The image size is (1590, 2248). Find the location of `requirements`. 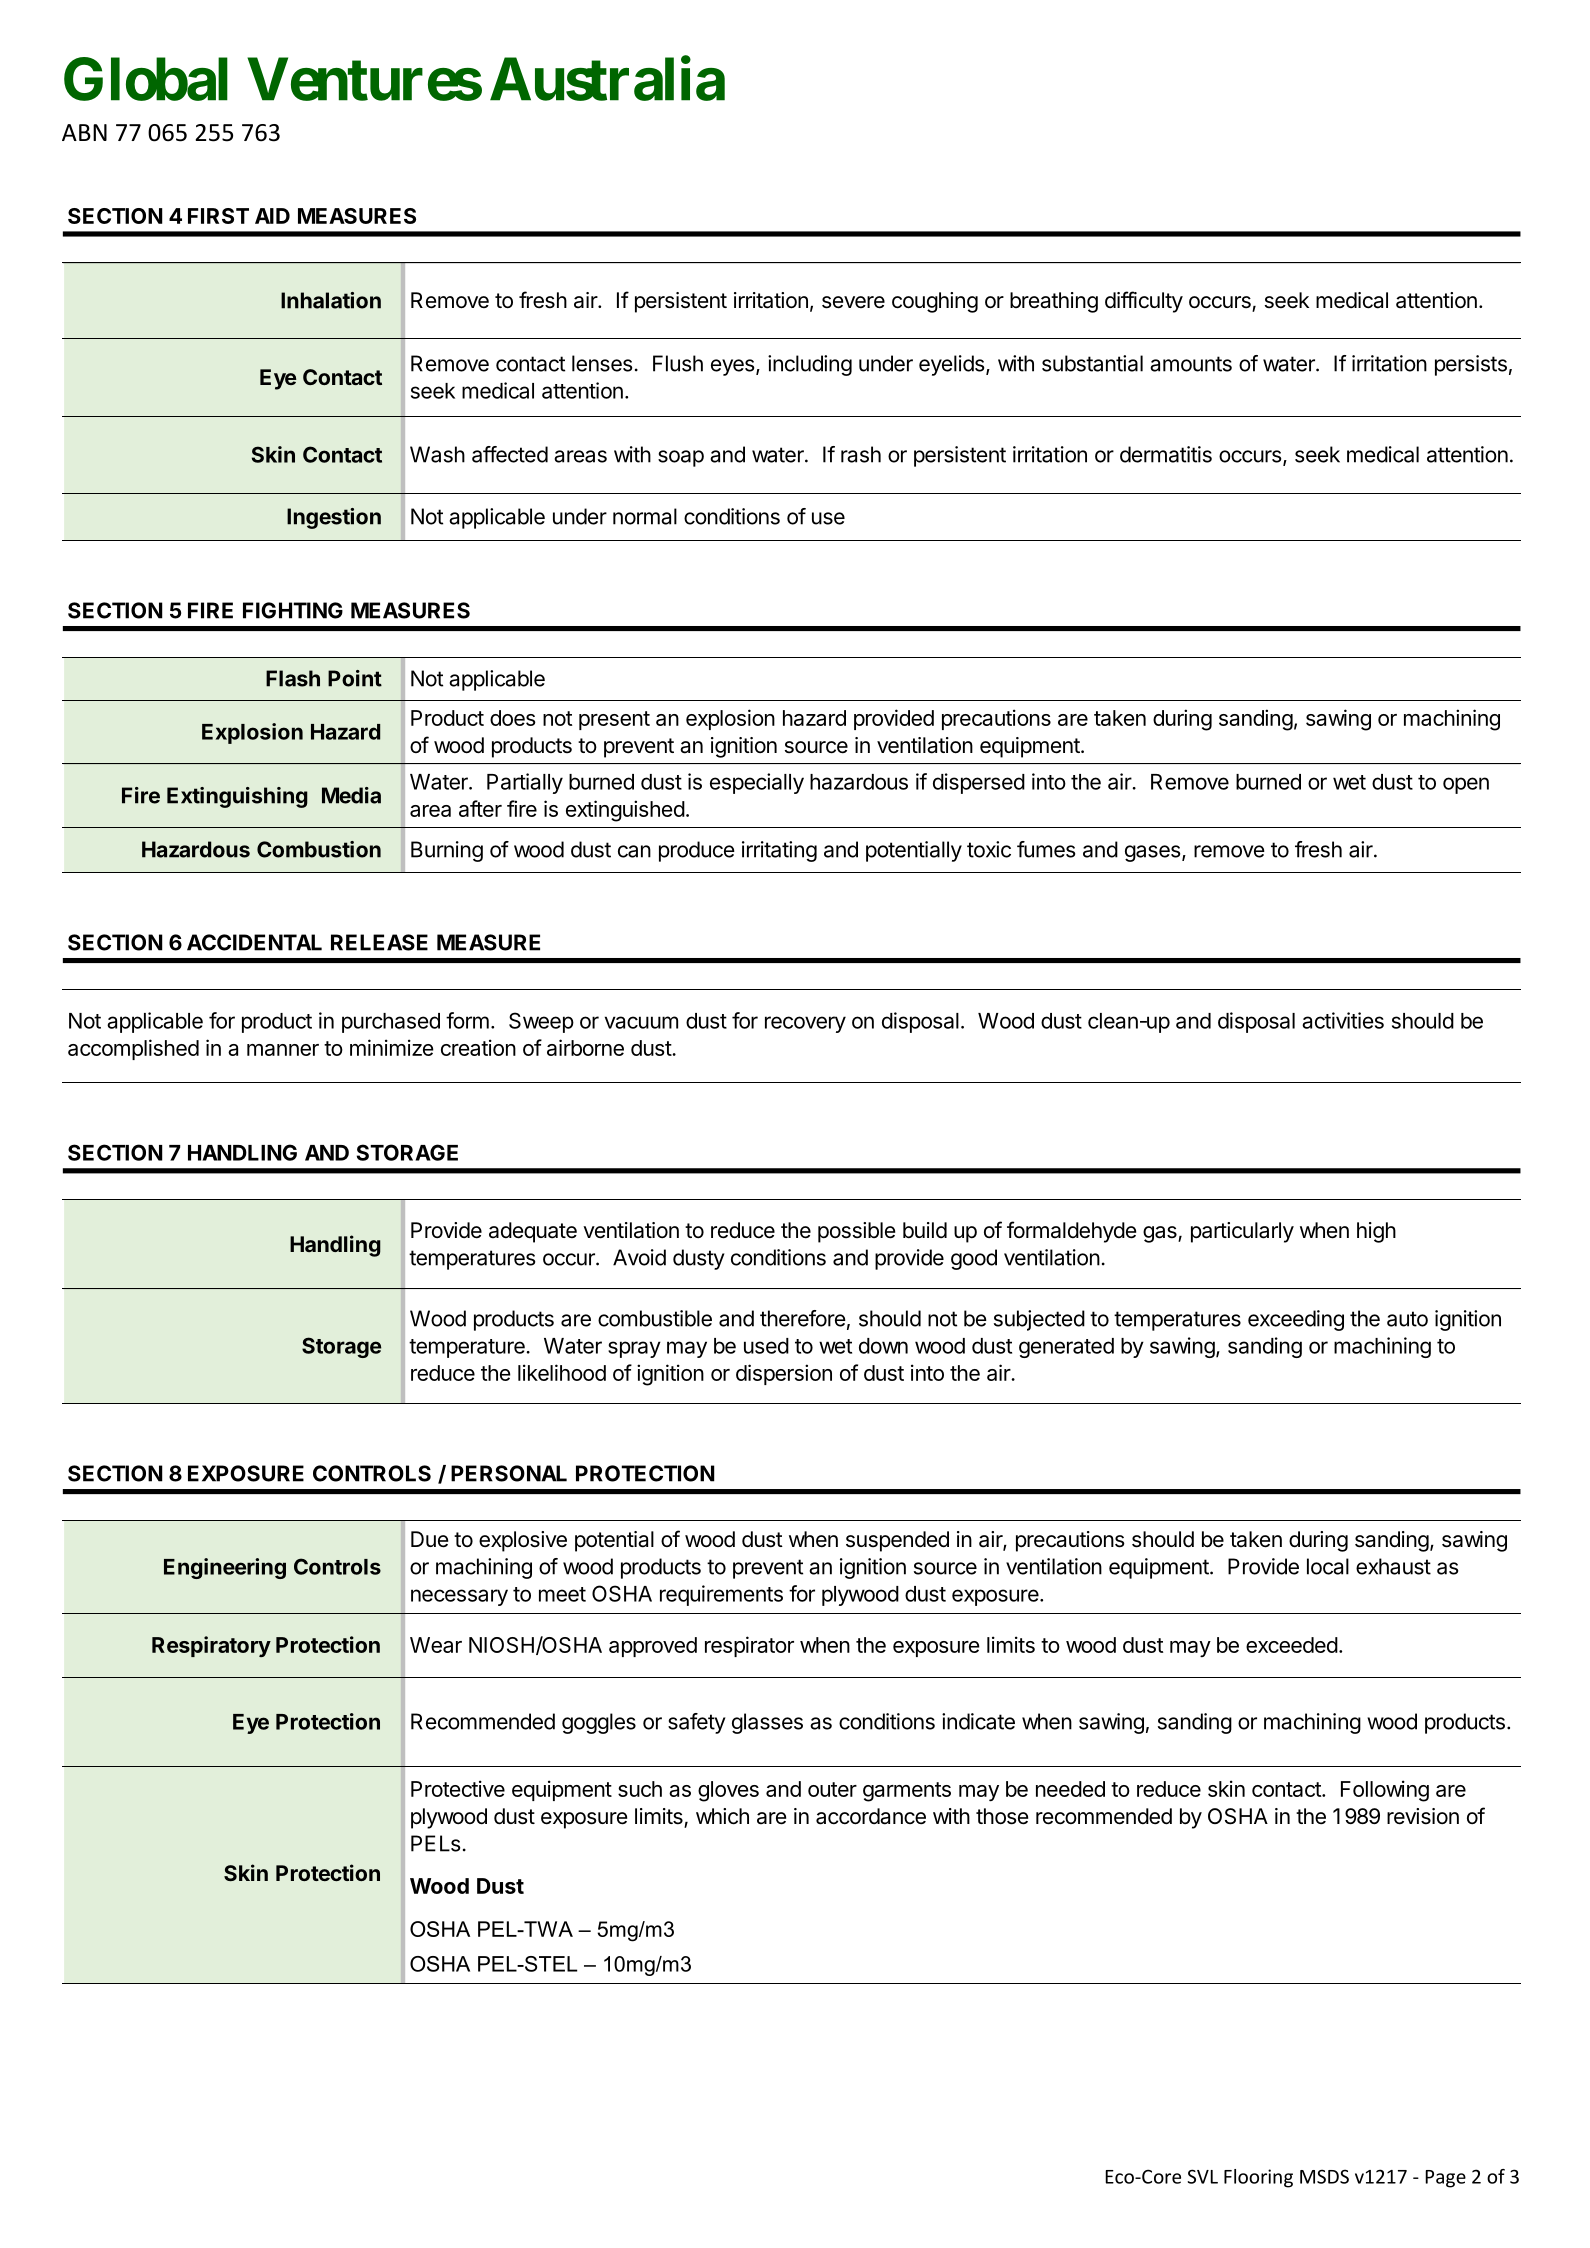

requirements is located at coordinates (721, 1595).
